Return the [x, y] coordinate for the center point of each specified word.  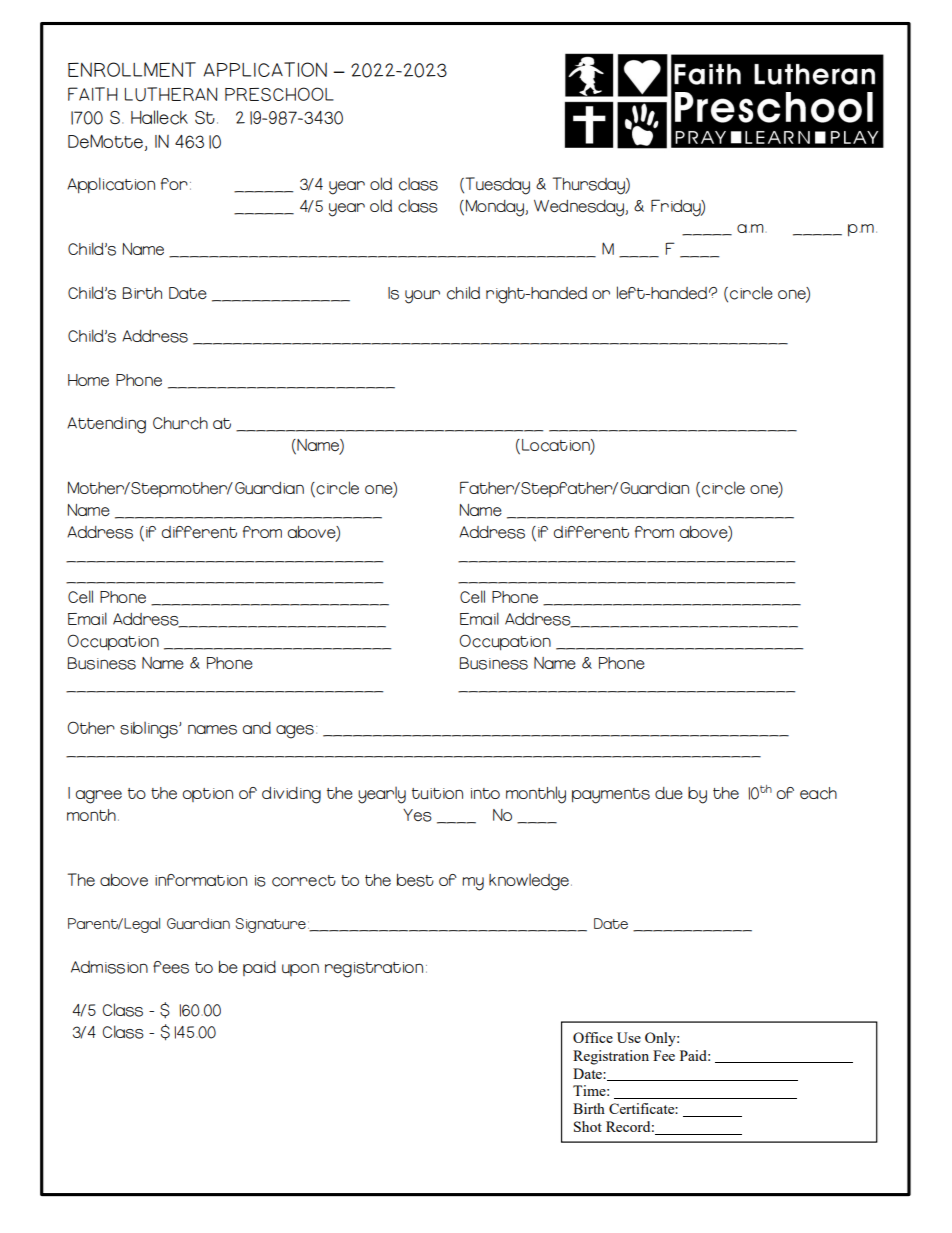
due [669, 793]
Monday [494, 208]
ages [295, 732]
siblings [150, 730]
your [422, 297]
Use [629, 1037]
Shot [588, 1126]
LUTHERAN [171, 94]
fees [171, 967]
